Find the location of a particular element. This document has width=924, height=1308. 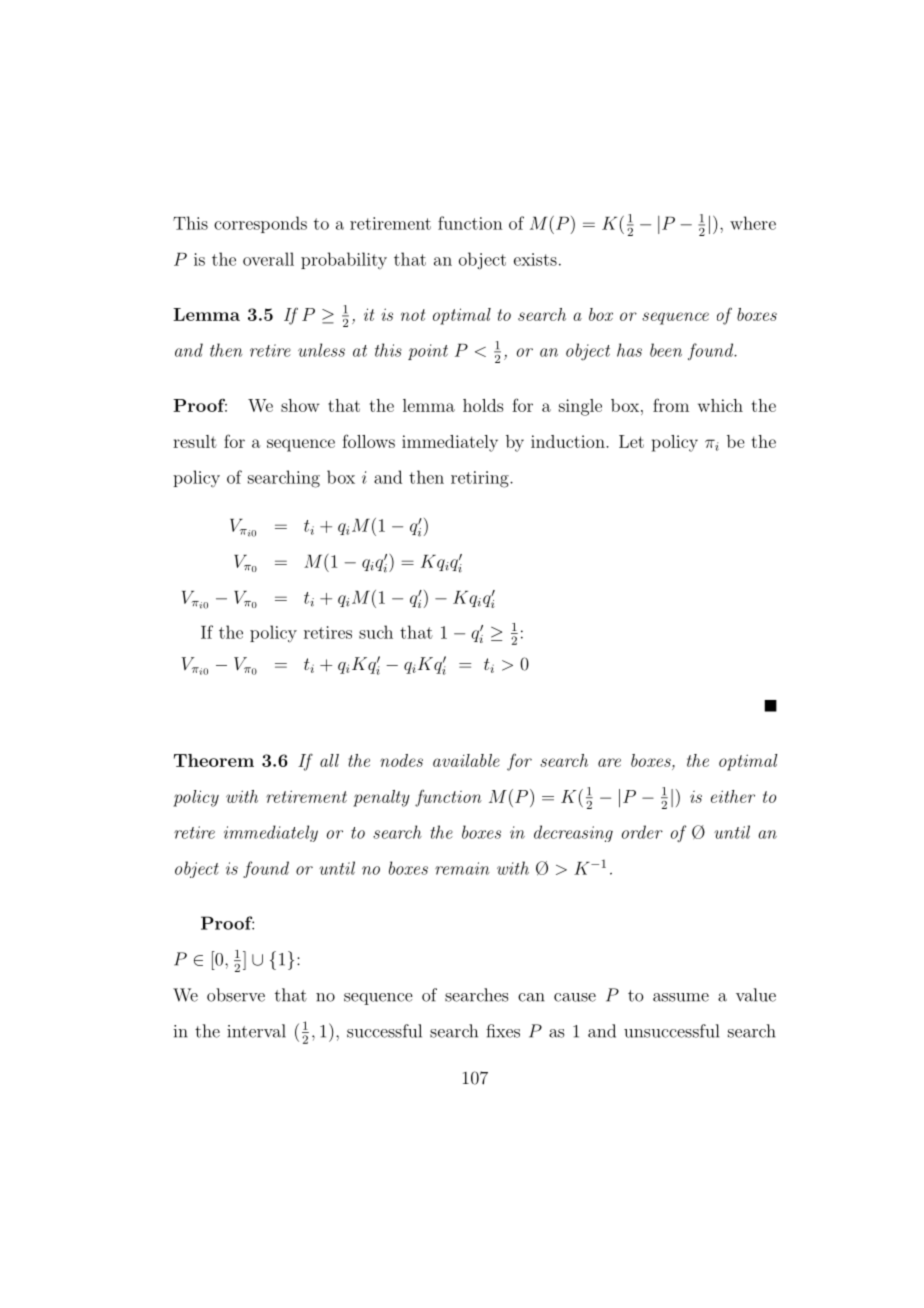

where is located at coordinates (753, 223).
